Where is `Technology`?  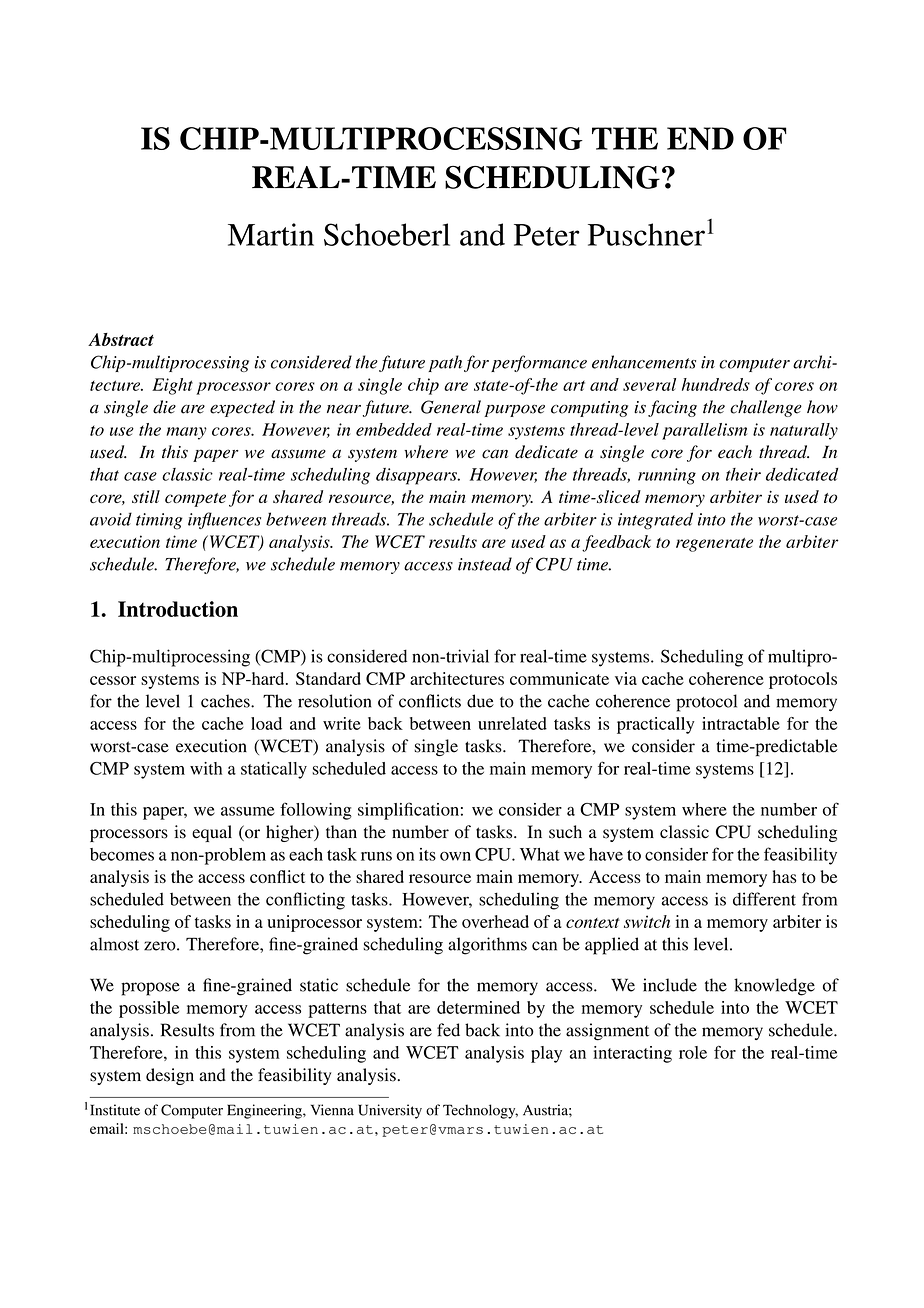
Technology is located at coordinates (480, 1111).
